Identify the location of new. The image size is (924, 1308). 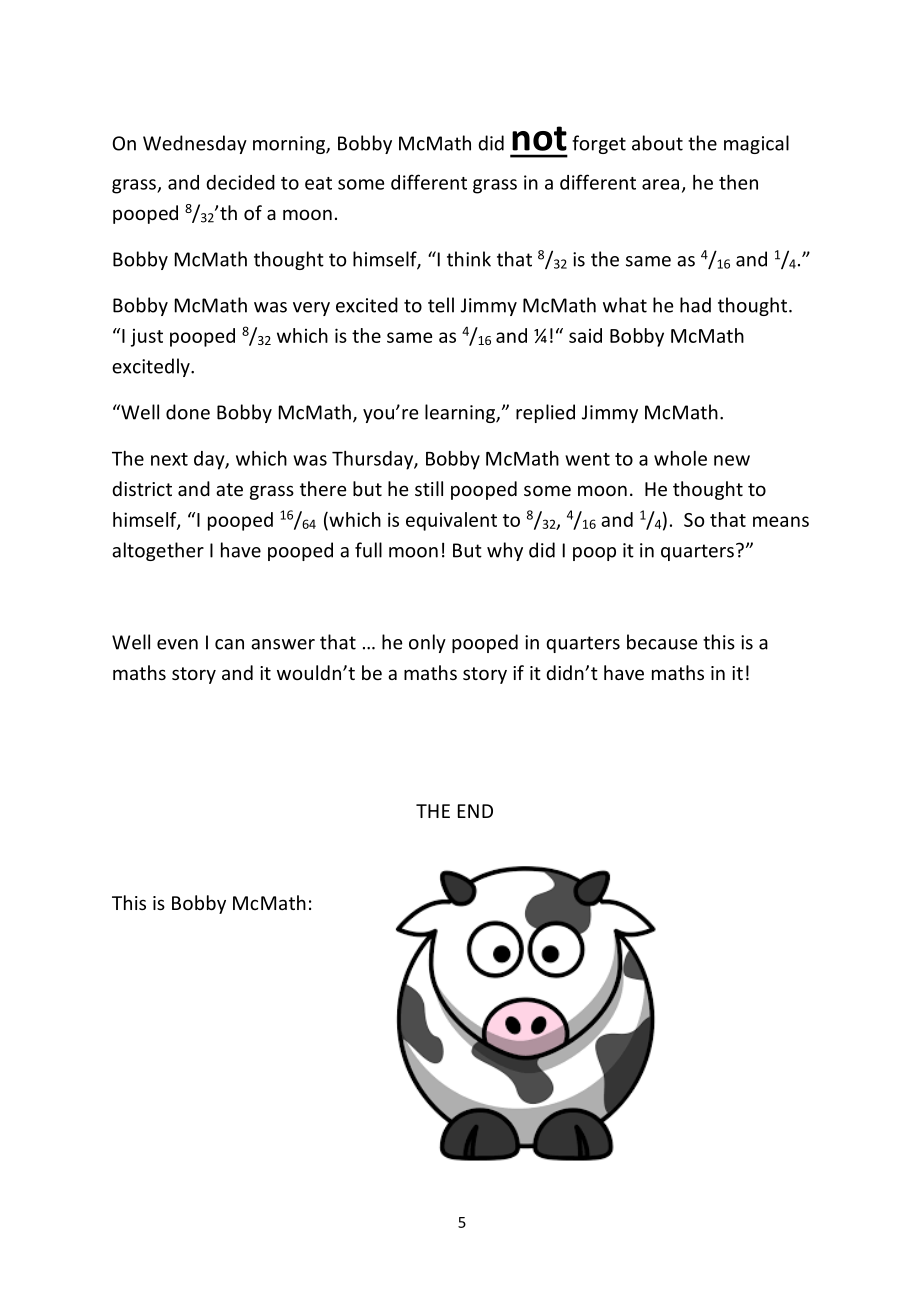
(732, 460).
